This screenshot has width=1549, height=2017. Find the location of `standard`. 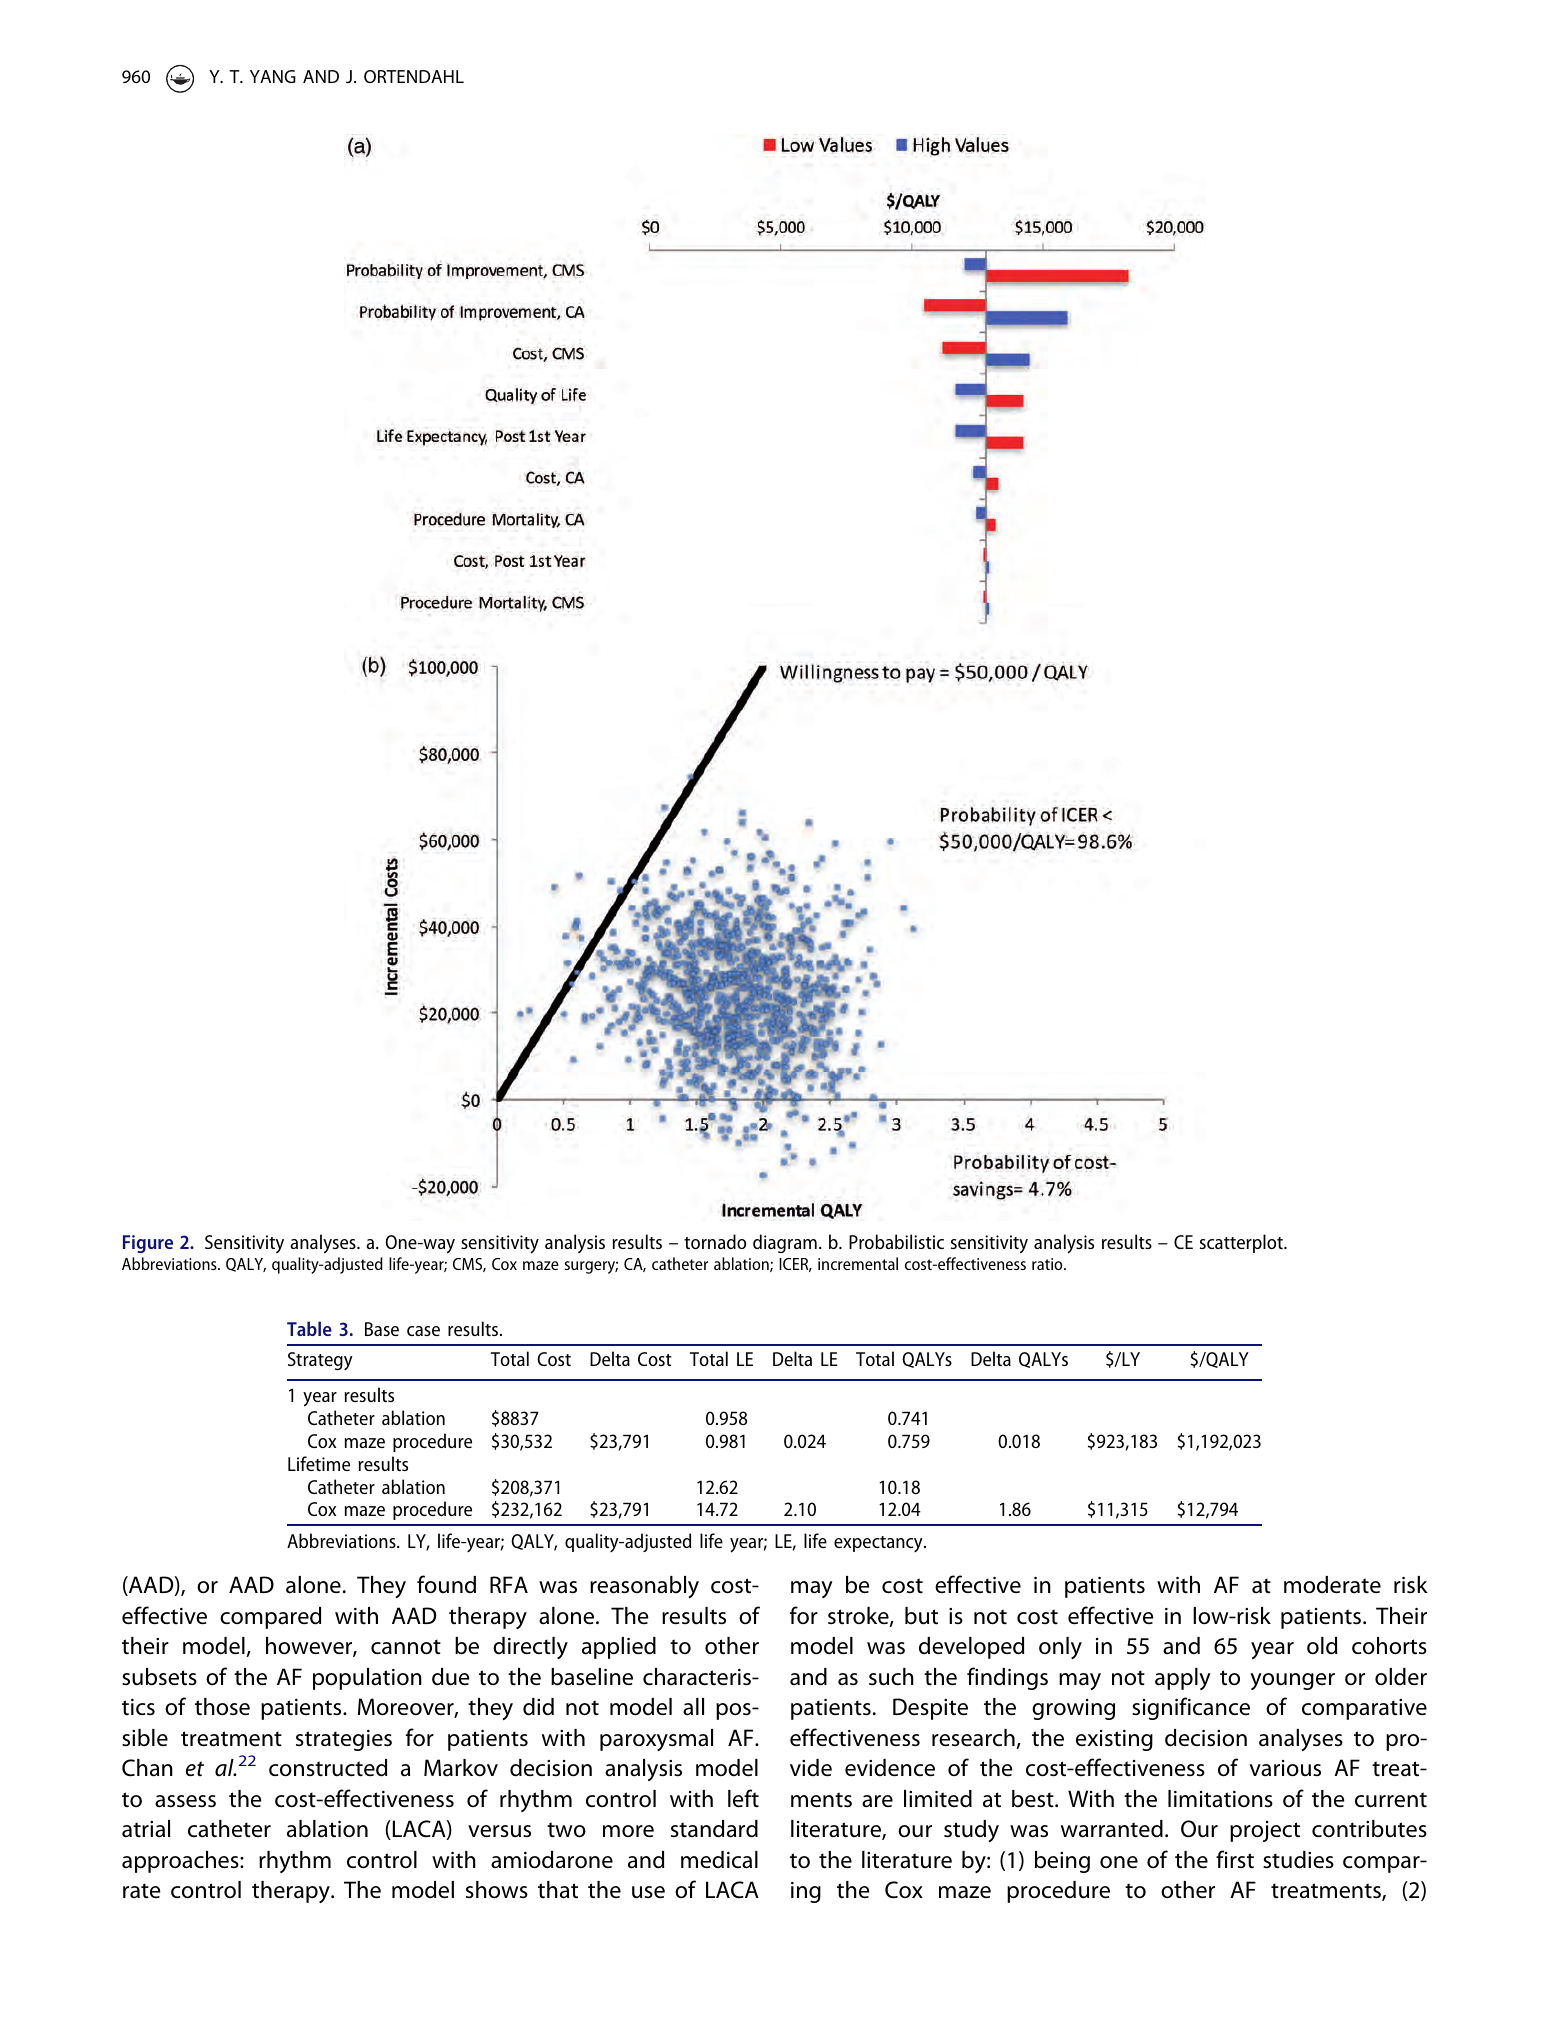

standard is located at coordinates (714, 1829).
